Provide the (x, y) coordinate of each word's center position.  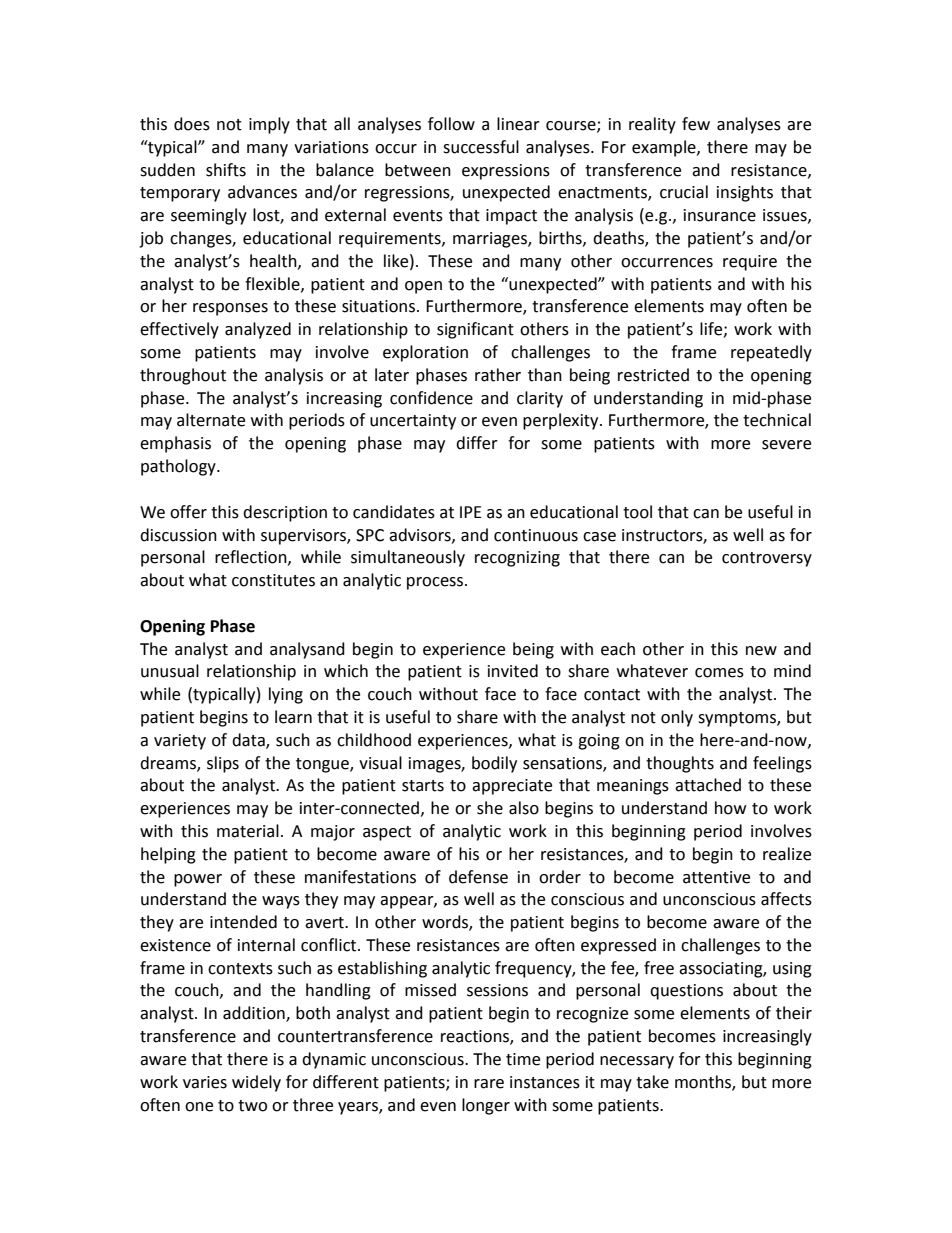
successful (481, 147)
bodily (494, 764)
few (696, 124)
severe (786, 445)
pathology (179, 467)
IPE (471, 512)
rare (489, 1084)
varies (205, 1082)
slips (223, 764)
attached (708, 785)
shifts (226, 170)
